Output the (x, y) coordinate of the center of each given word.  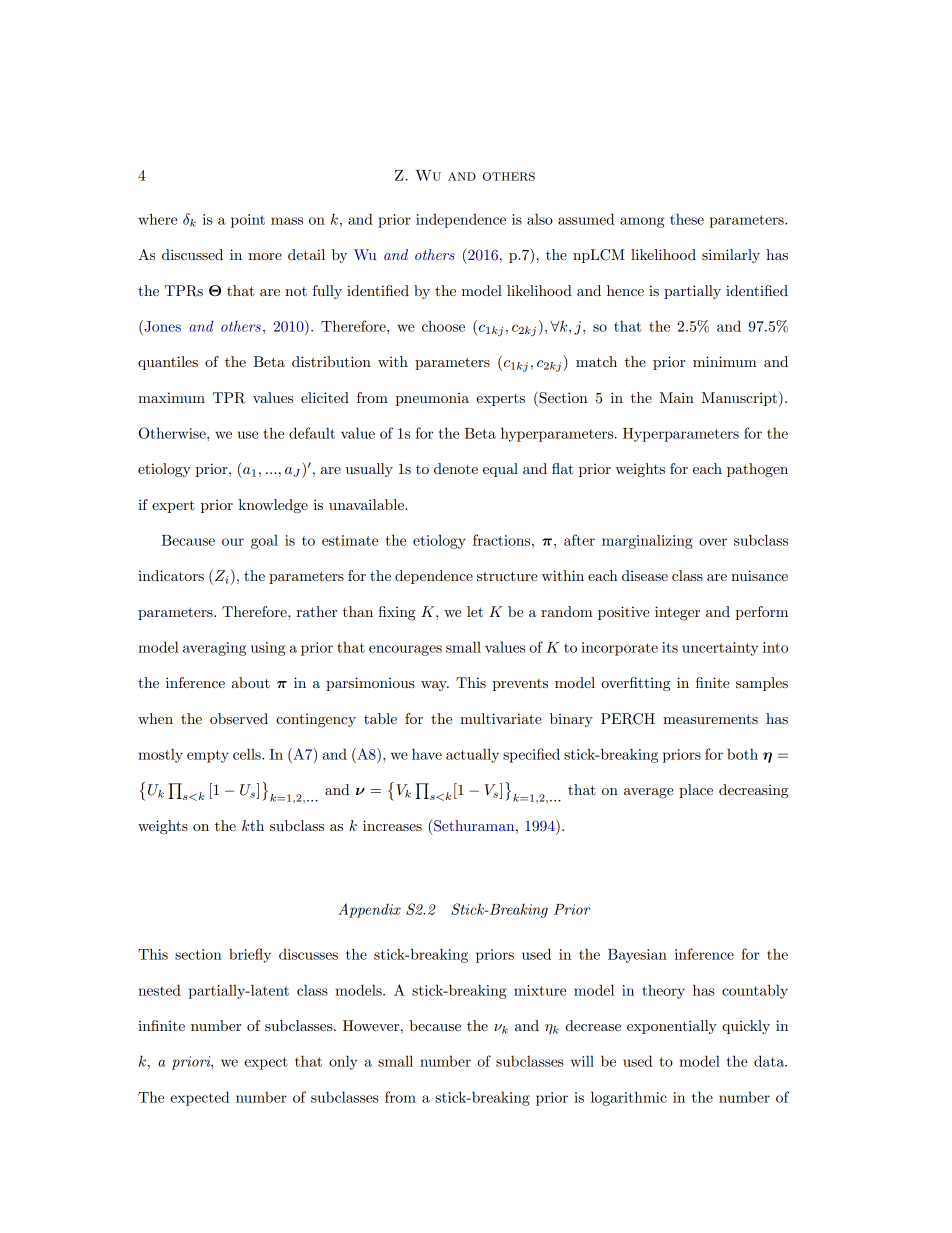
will (582, 1061)
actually (472, 755)
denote (456, 468)
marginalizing (647, 541)
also (540, 219)
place (696, 791)
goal (264, 541)
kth (253, 825)
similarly (731, 256)
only (343, 1062)
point (248, 221)
